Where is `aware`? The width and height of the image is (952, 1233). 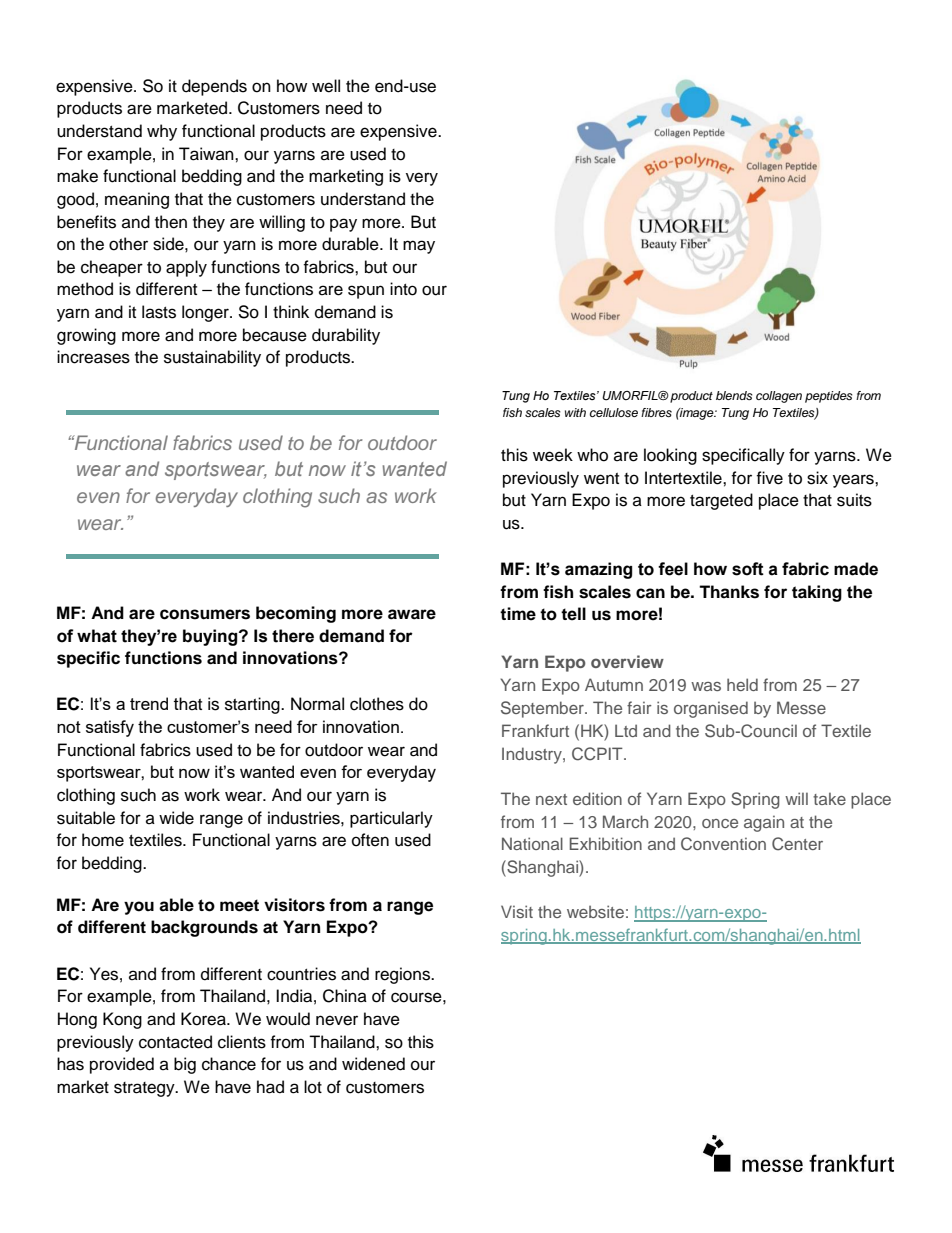
aware is located at coordinates (412, 614).
